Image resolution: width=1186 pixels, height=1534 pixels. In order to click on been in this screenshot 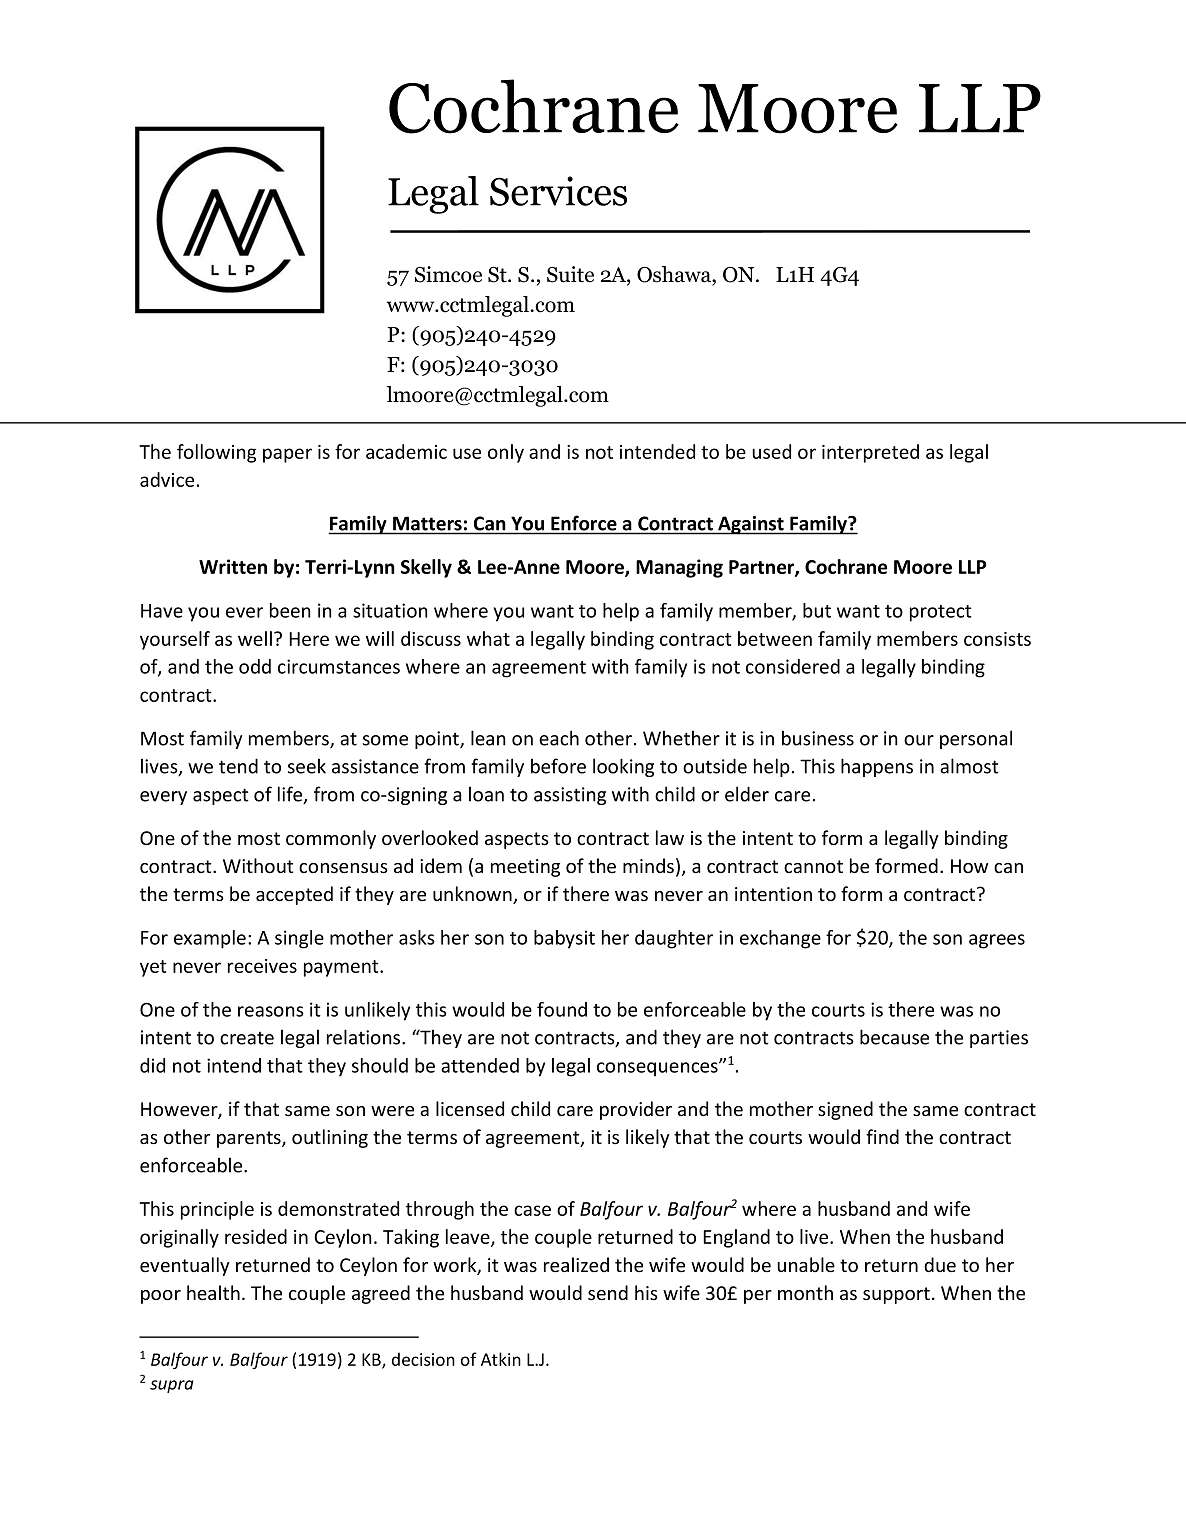, I will do `click(290, 610)`.
